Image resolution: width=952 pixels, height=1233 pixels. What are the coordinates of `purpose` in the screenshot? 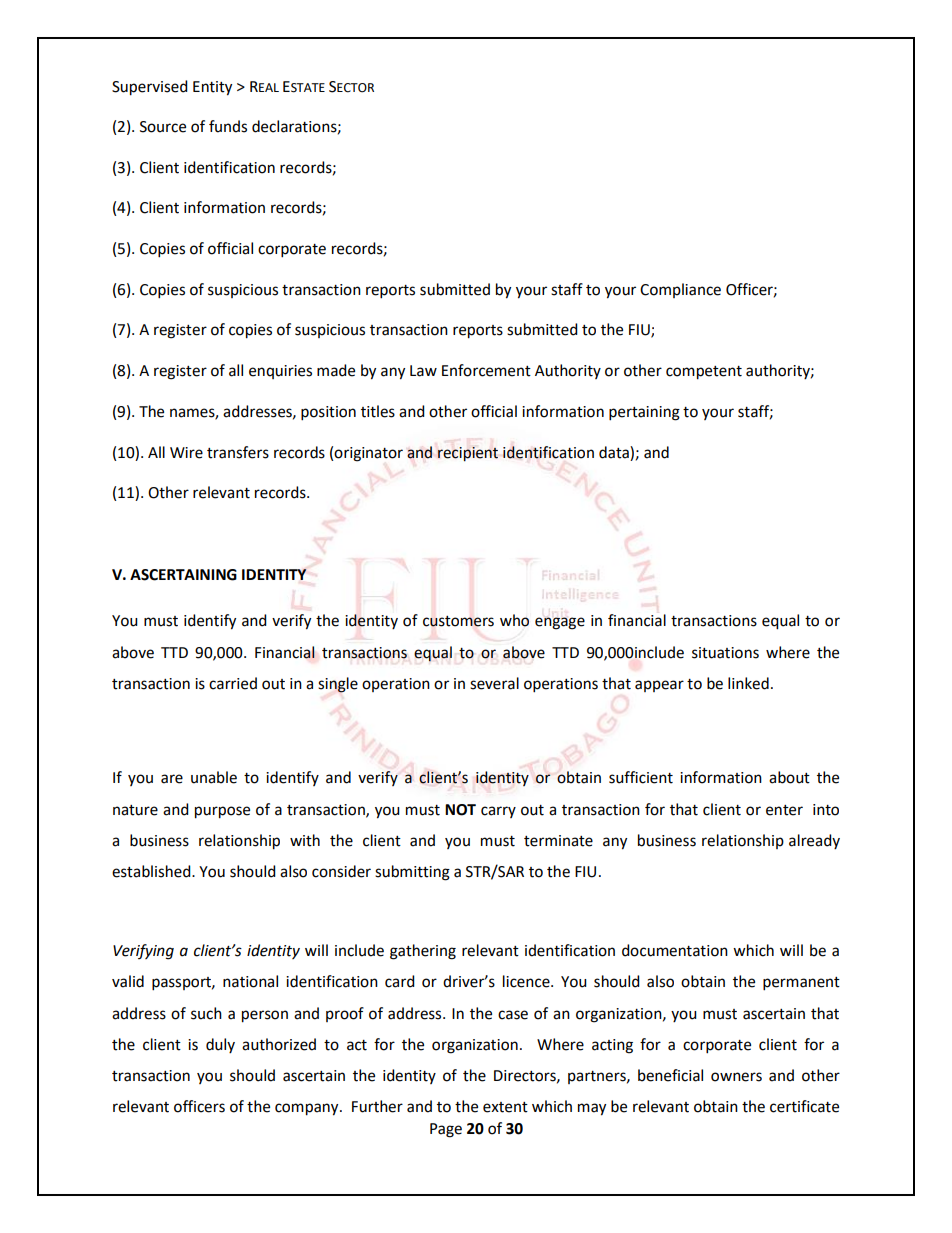 It's located at (222, 812).
